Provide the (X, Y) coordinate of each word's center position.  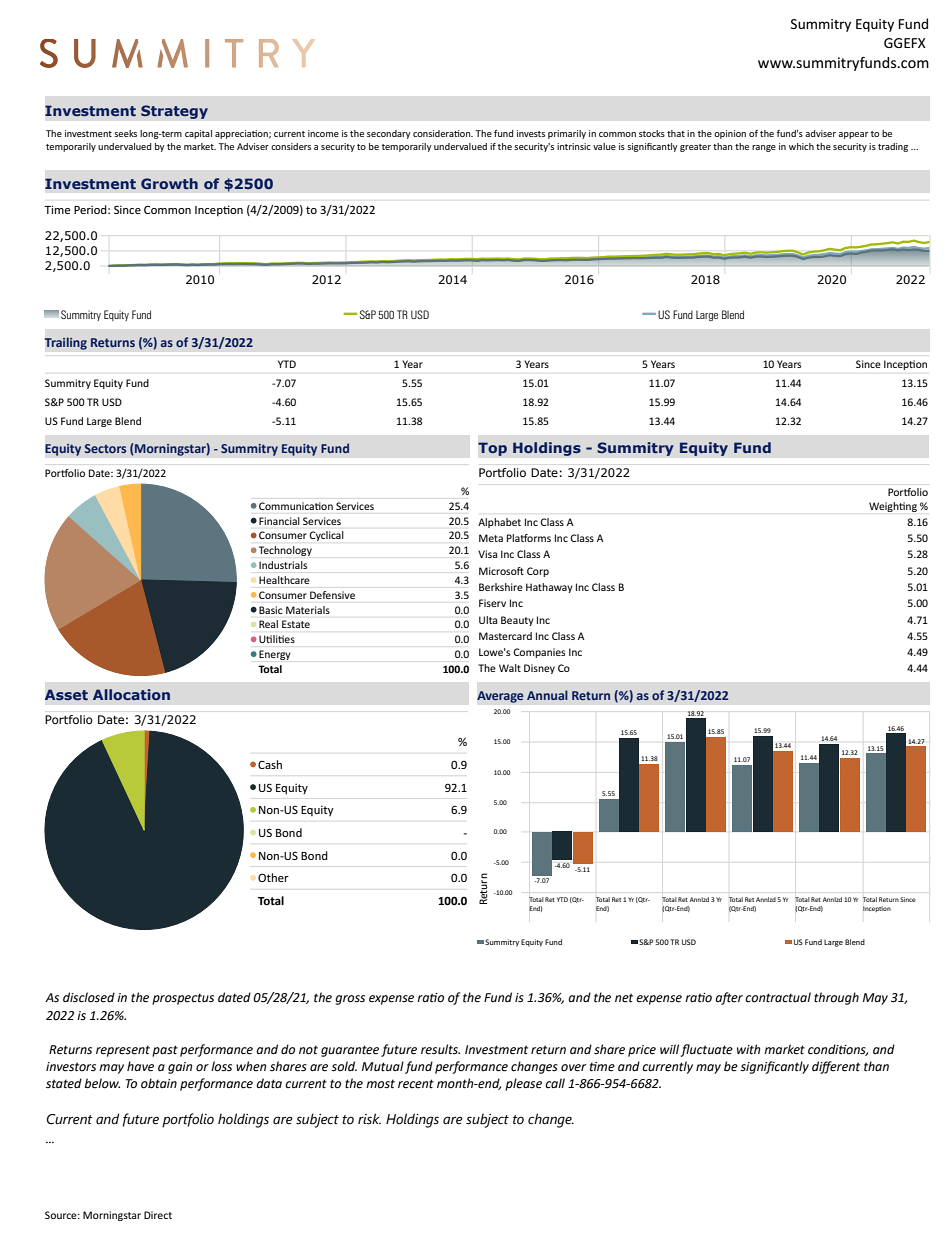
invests (531, 133)
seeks (125, 133)
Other (273, 877)
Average (500, 697)
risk (369, 1119)
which (801, 146)
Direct (158, 1215)
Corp (538, 572)
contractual (778, 997)
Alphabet (499, 523)
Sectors (105, 448)
